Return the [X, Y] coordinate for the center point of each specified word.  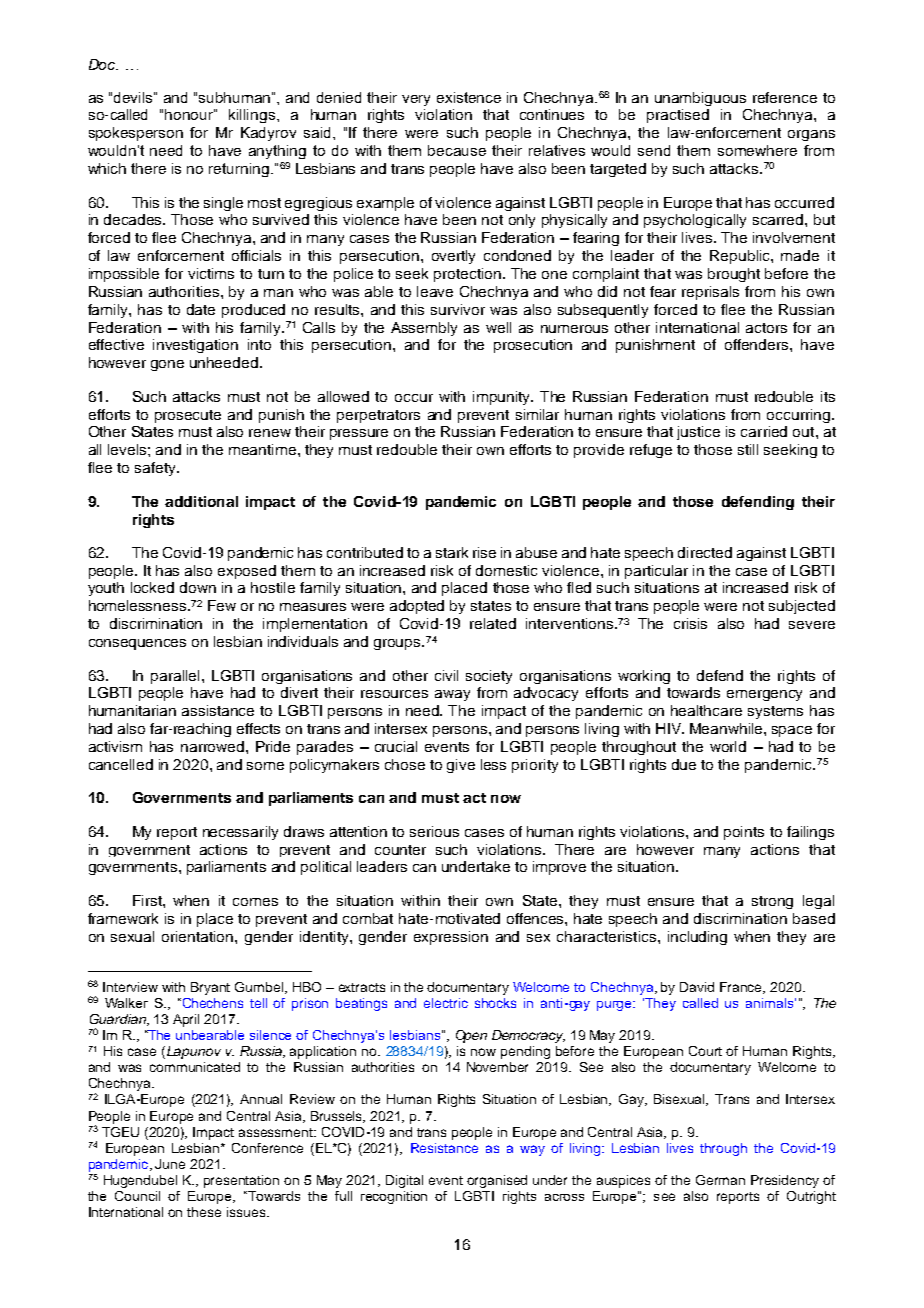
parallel [175, 677]
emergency [764, 695]
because [457, 150]
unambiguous [700, 99]
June [170, 1164]
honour [190, 114]
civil [446, 675]
